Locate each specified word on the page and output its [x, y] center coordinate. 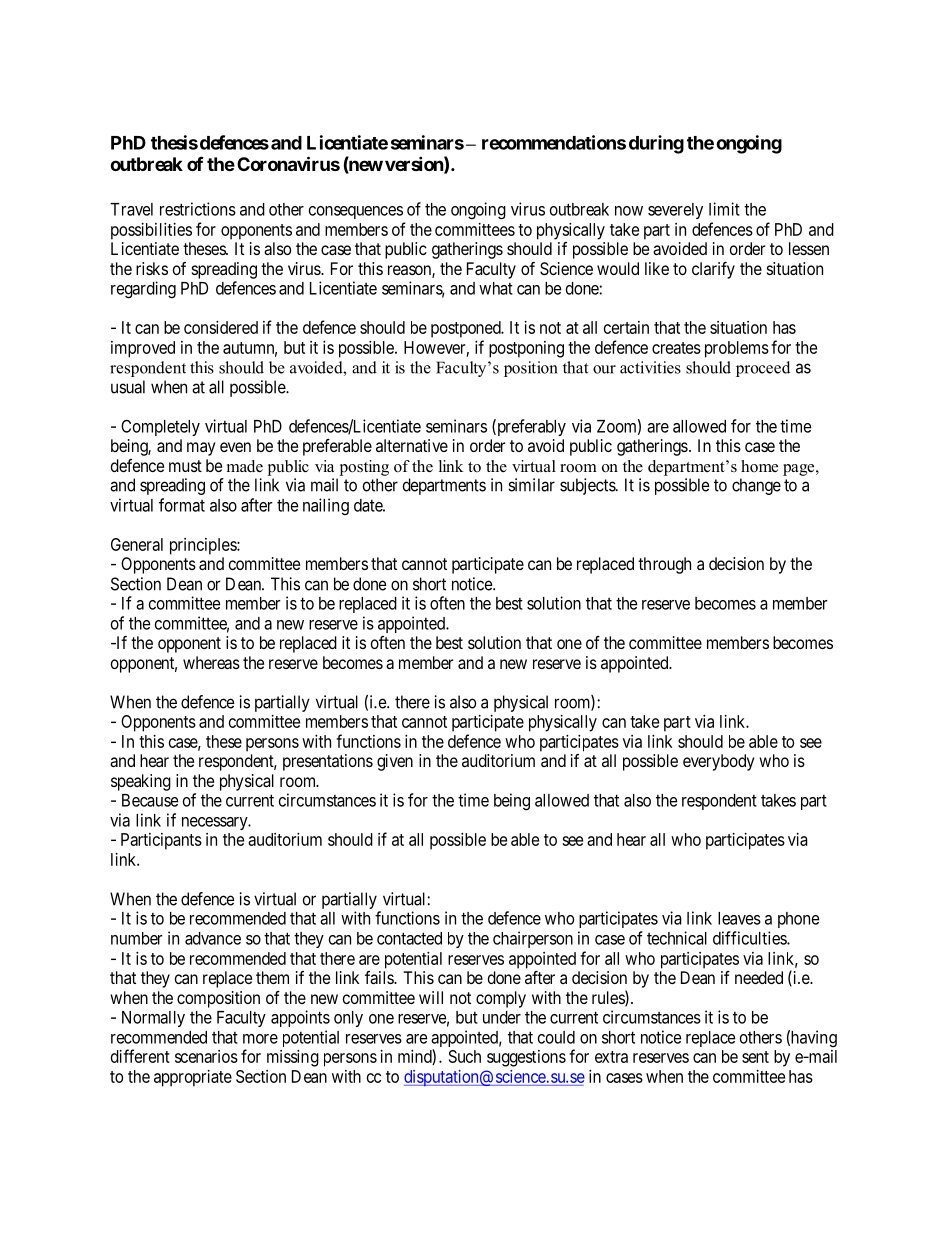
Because [150, 800]
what [496, 288]
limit [724, 209]
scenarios [206, 1056]
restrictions [198, 209]
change [756, 486]
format [182, 505]
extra [611, 1057]
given [395, 762]
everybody [719, 762]
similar [531, 485]
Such [465, 1056]
